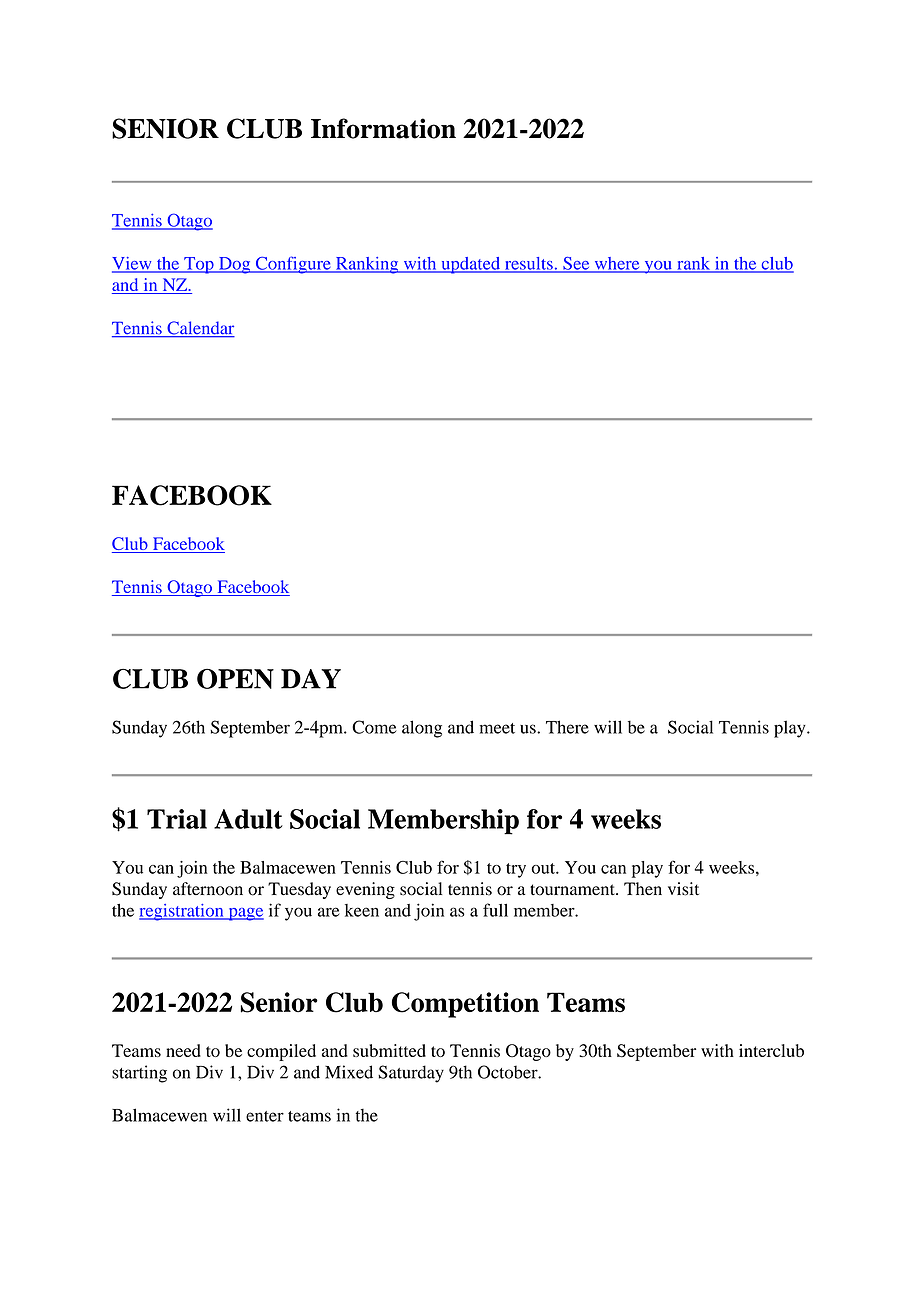 This document has height=1308, width=924. I want to click on There, so click(567, 727).
